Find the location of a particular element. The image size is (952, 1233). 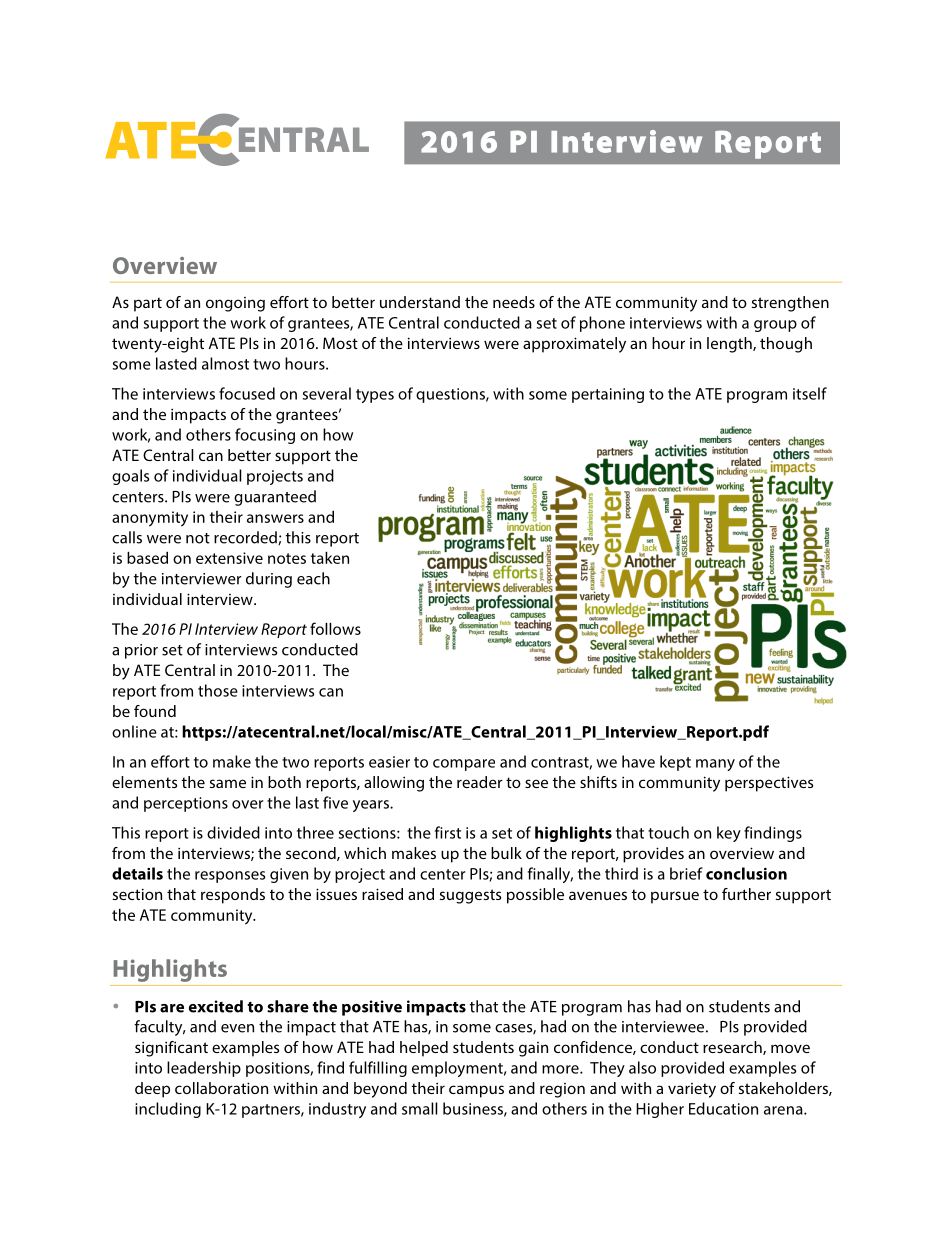

extensive is located at coordinates (229, 558).
